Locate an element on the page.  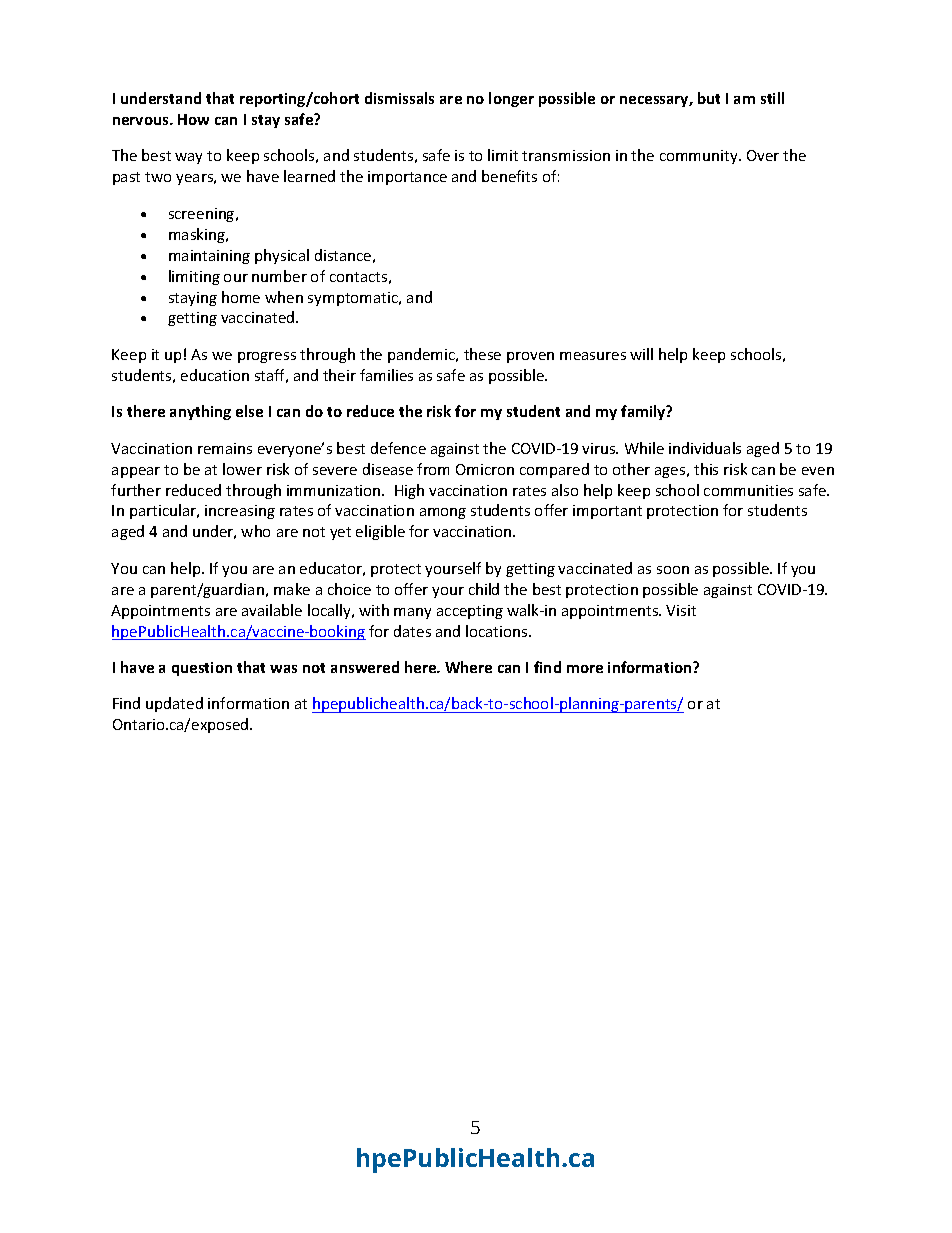
but is located at coordinates (709, 98).
